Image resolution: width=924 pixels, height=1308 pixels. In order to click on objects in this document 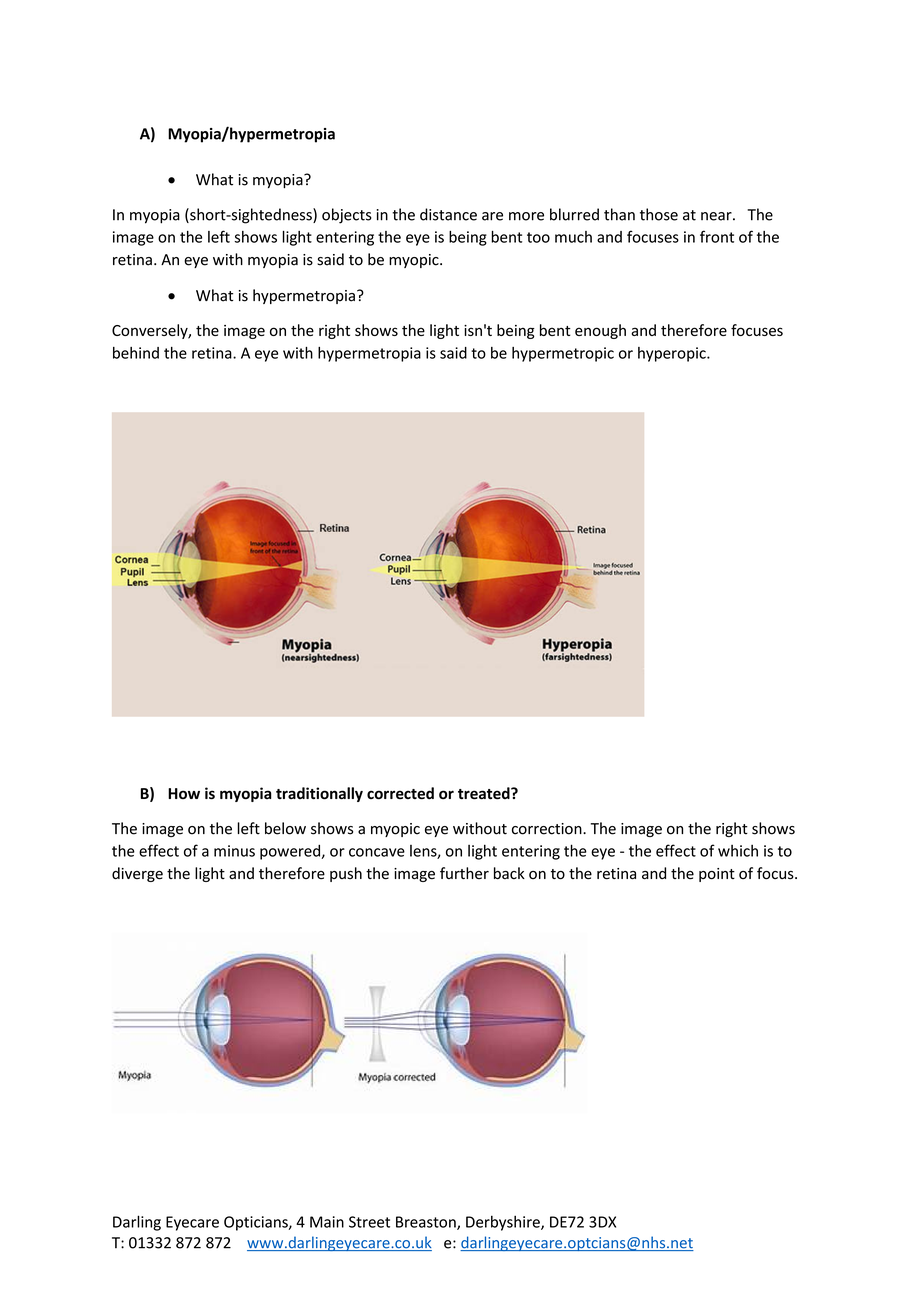, I will do `click(347, 216)`.
